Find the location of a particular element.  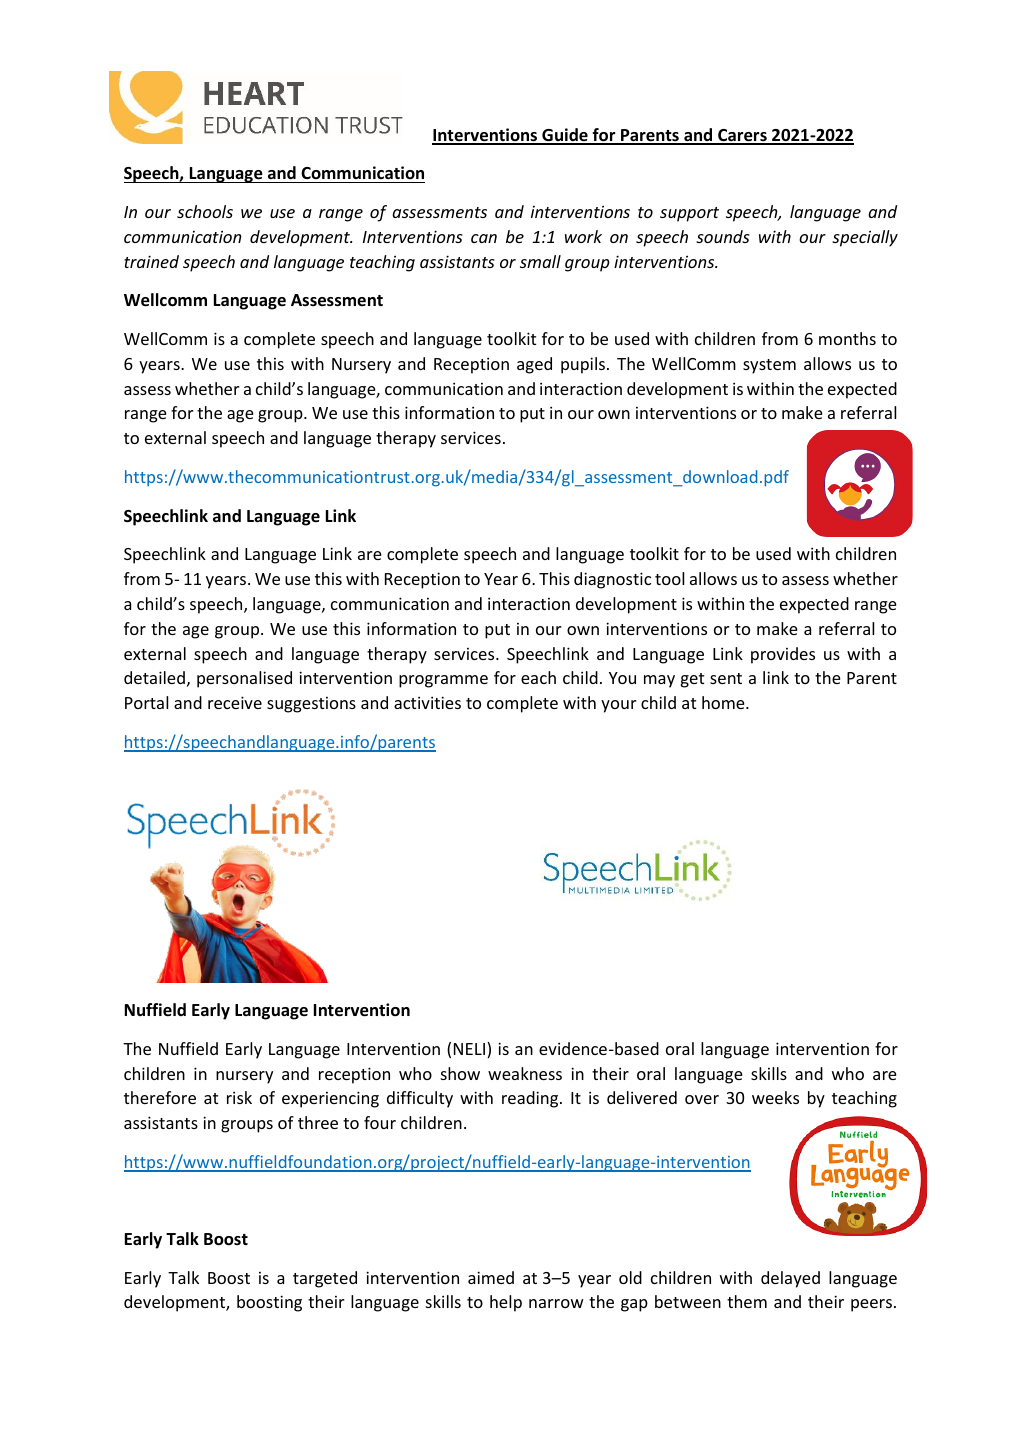

weakness is located at coordinates (525, 1073).
